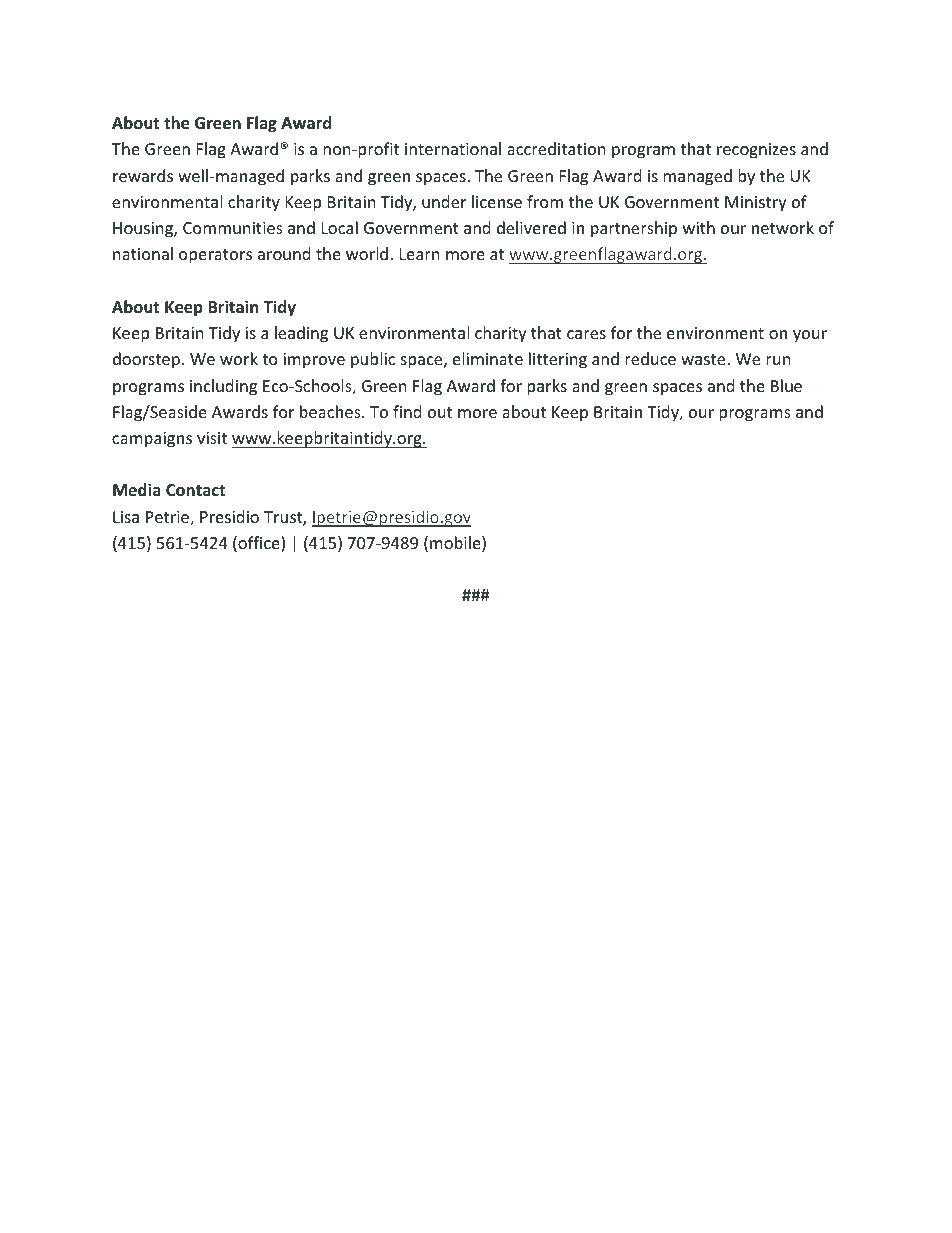  I want to click on accreditation, so click(556, 148).
